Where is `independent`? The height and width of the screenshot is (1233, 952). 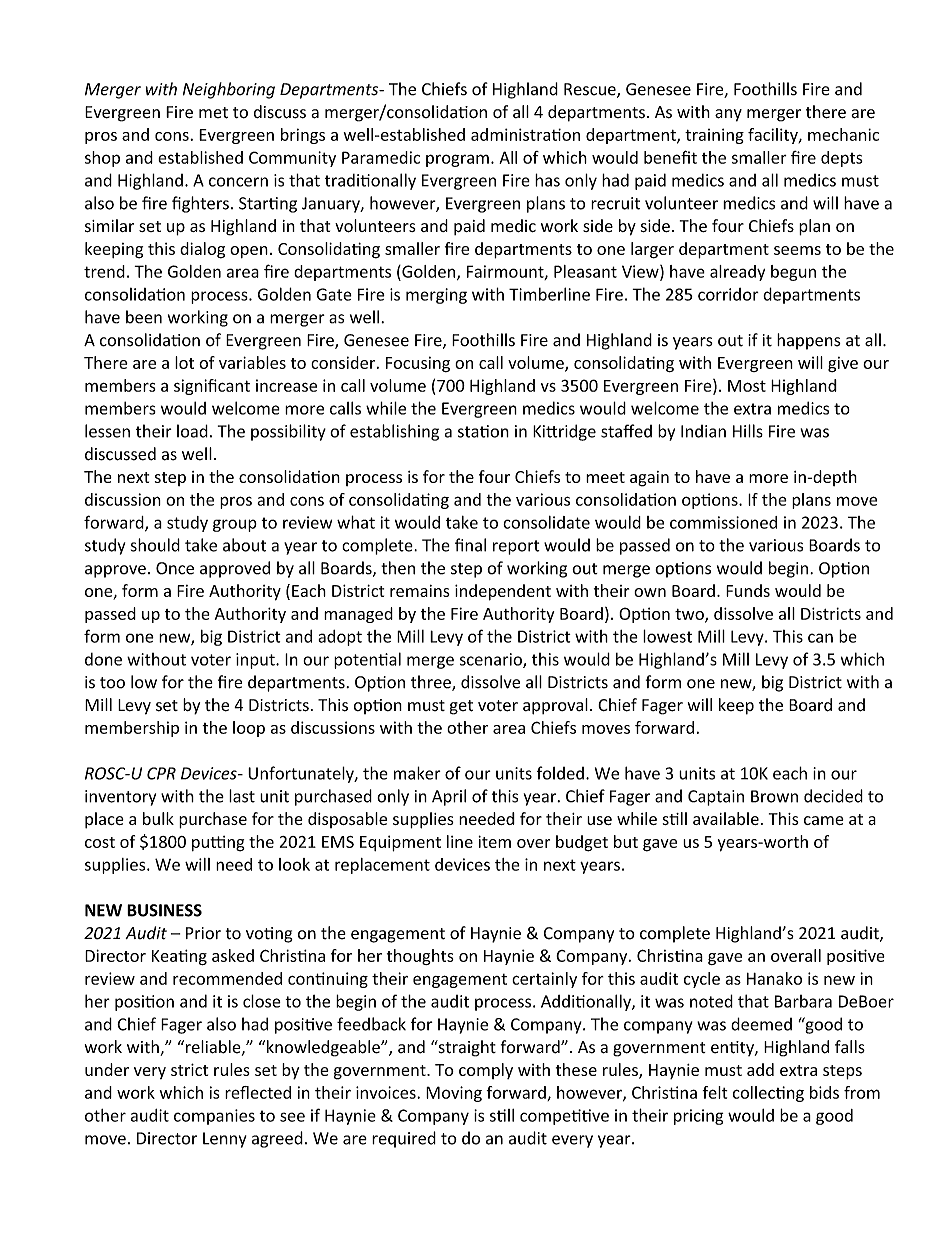 independent is located at coordinates (503, 592).
